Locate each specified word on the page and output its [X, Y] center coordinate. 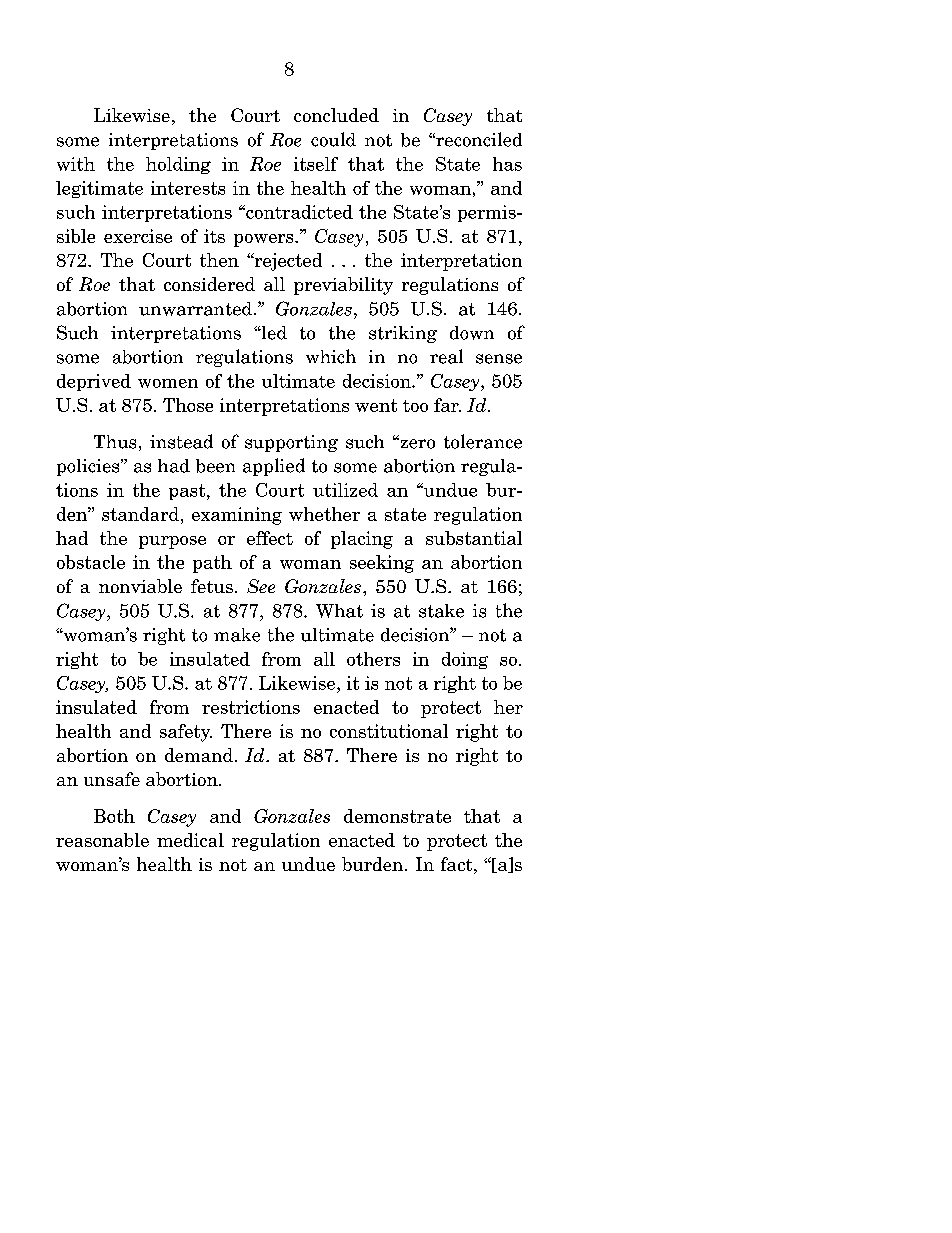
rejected [287, 262]
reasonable [102, 840]
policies [89, 467]
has [507, 164]
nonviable [140, 586]
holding [178, 165]
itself [316, 164]
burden [374, 864]
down [472, 333]
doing [465, 660]
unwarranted [195, 309]
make [237, 635]
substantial [474, 538]
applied [274, 467]
